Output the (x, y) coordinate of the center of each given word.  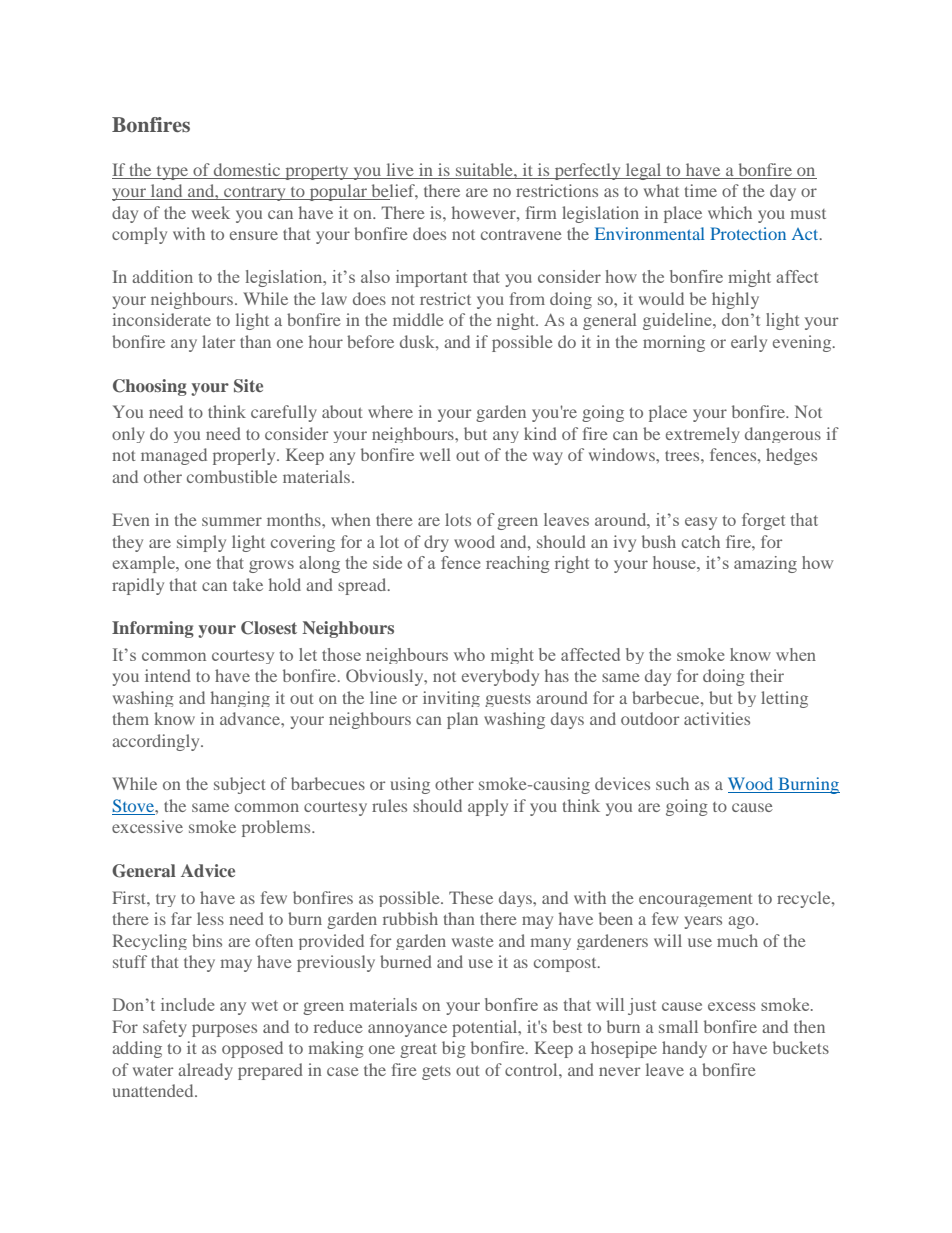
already (205, 1071)
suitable (485, 169)
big (454, 1049)
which (730, 212)
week (211, 212)
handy (684, 1049)
